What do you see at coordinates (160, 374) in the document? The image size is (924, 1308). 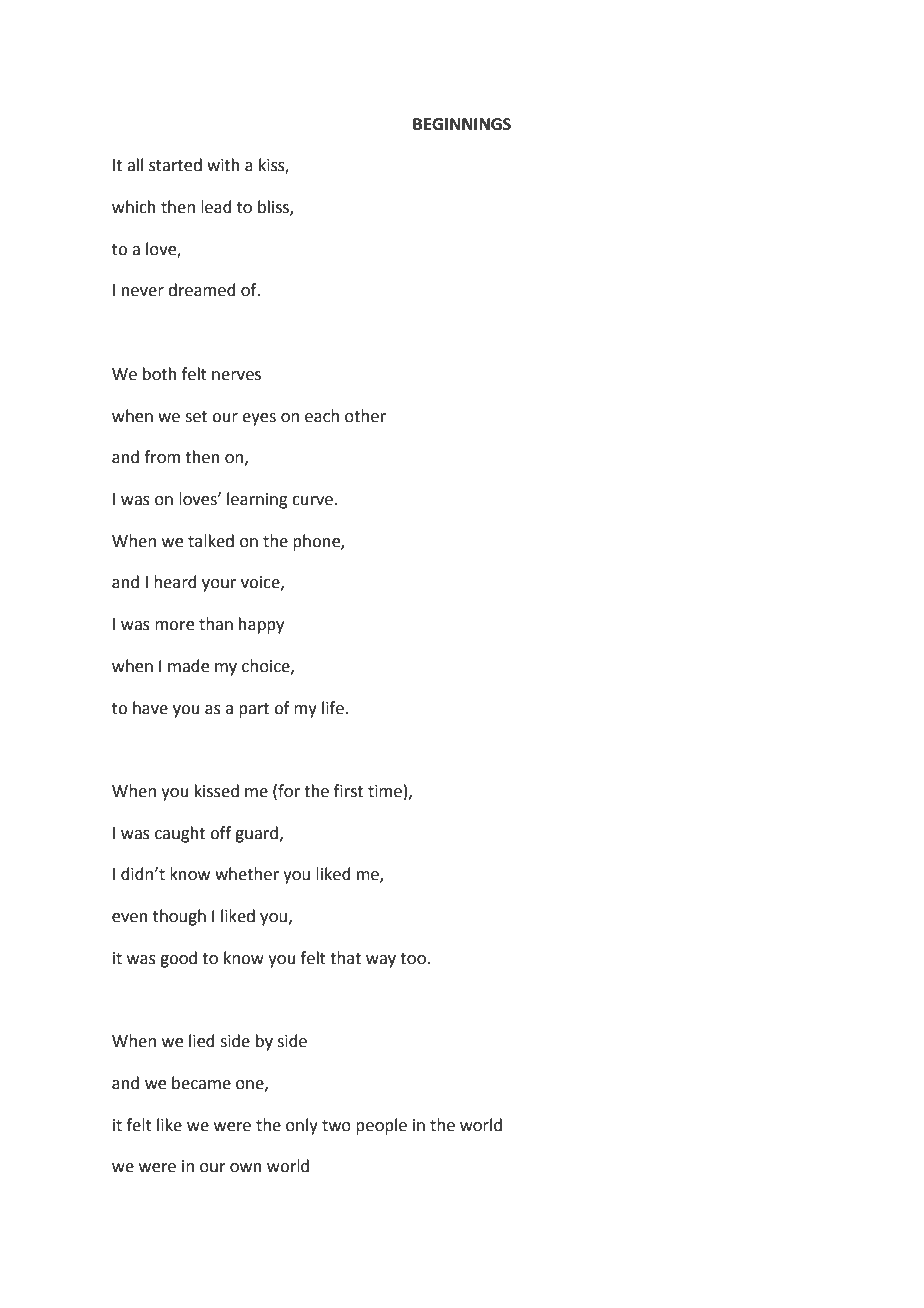 I see `both` at bounding box center [160, 374].
